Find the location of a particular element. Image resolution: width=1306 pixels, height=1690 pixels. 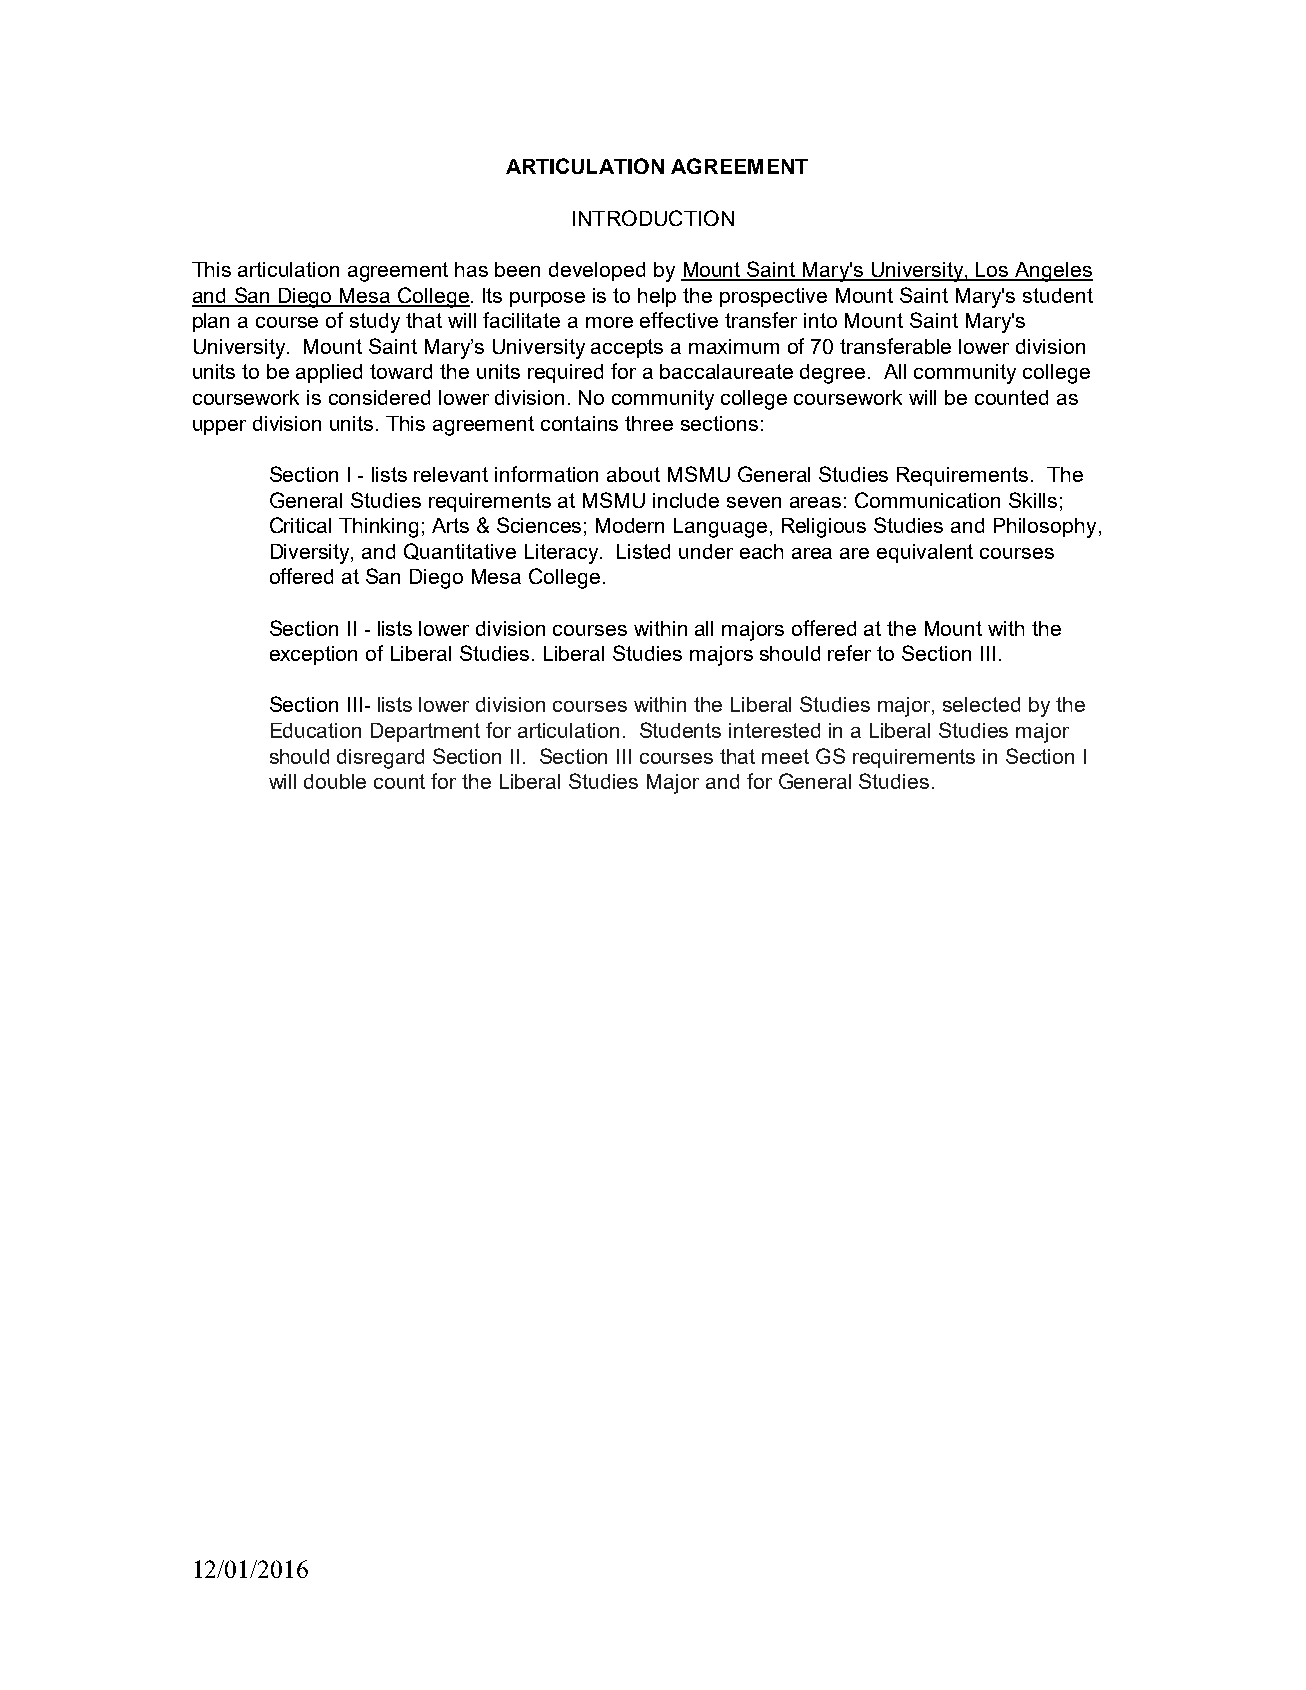

degree is located at coordinates (832, 374).
